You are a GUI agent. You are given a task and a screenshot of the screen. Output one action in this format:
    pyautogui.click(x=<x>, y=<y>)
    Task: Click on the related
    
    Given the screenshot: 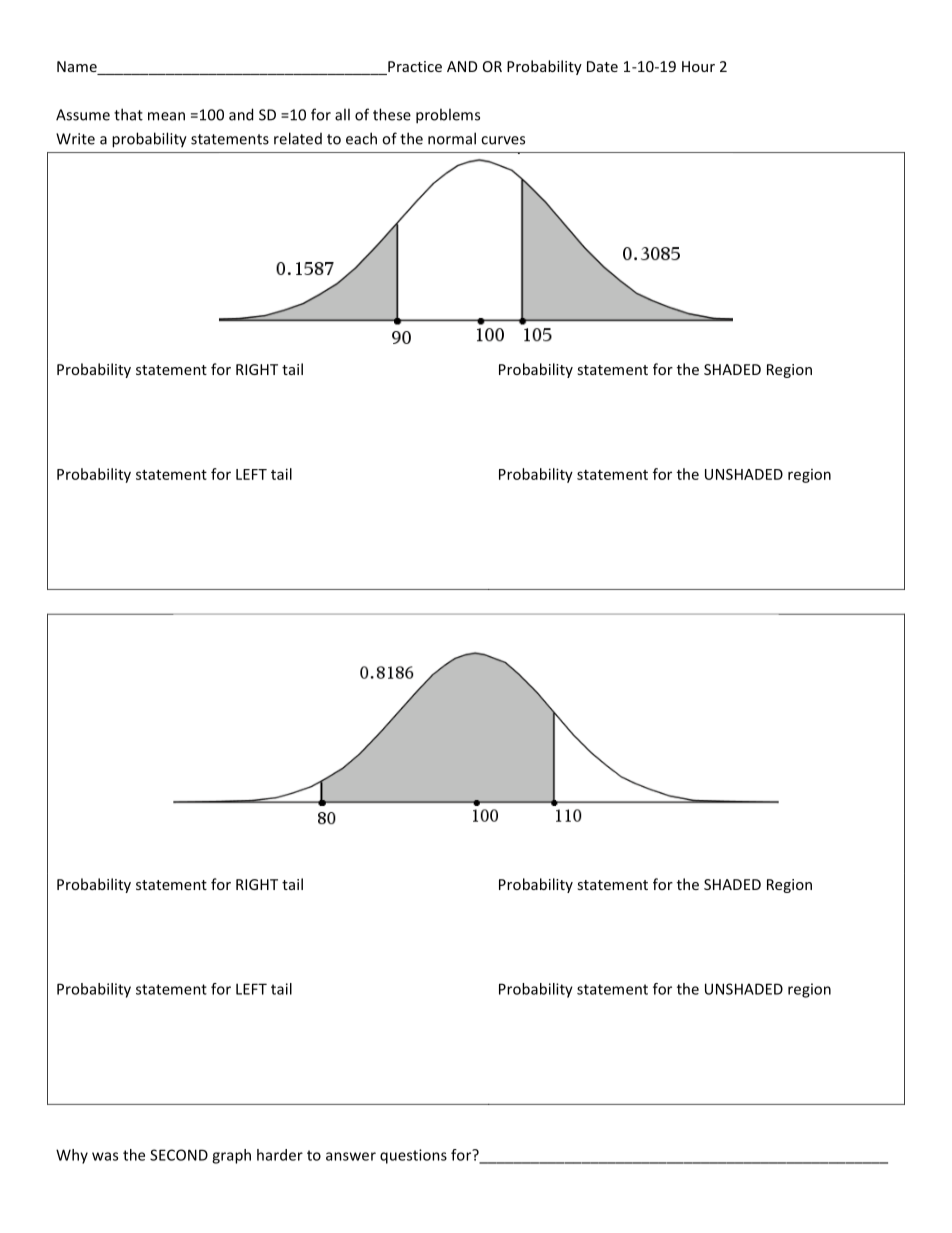 What is the action you would take?
    pyautogui.click(x=298, y=138)
